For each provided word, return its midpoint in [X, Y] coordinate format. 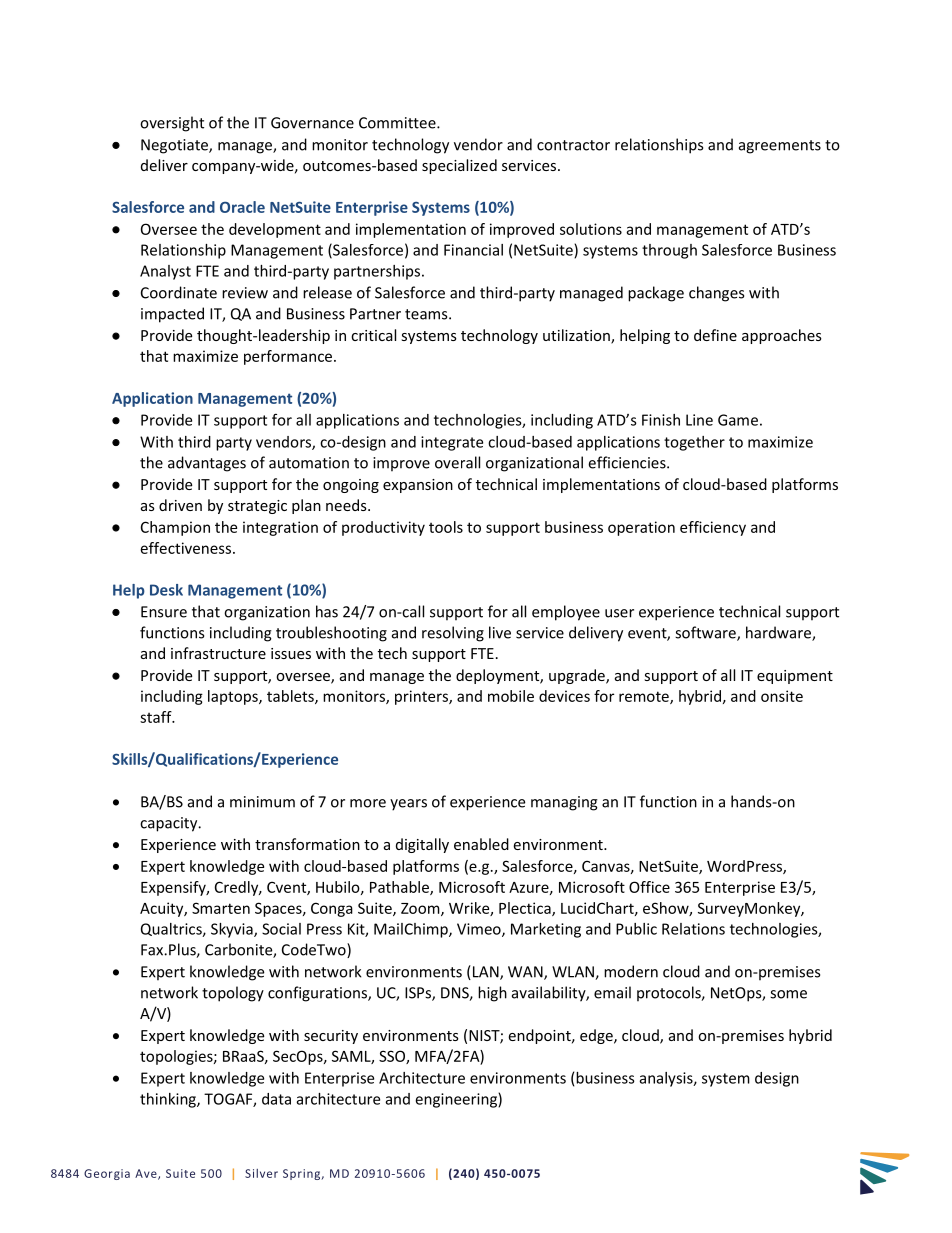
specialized [459, 166]
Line [699, 420]
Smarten [221, 908]
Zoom [421, 909]
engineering [457, 1100]
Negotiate [175, 146]
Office [649, 887]
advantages [207, 464]
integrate [452, 443]
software [706, 633]
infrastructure [218, 653]
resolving [453, 634]
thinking [169, 1100]
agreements [780, 147]
